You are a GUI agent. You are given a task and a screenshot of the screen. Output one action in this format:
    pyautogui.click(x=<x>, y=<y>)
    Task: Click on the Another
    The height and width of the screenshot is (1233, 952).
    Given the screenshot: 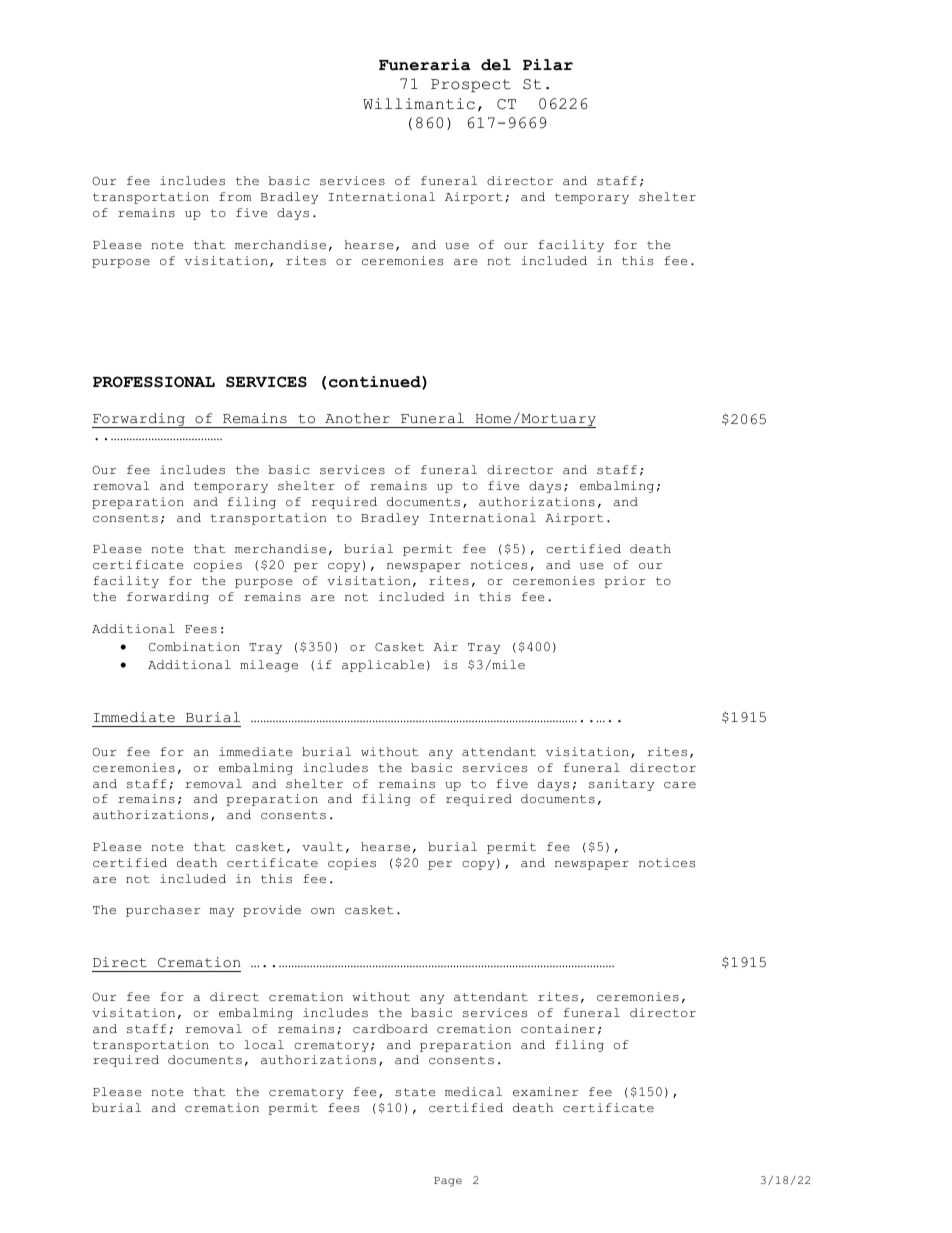 What is the action you would take?
    pyautogui.click(x=357, y=418)
